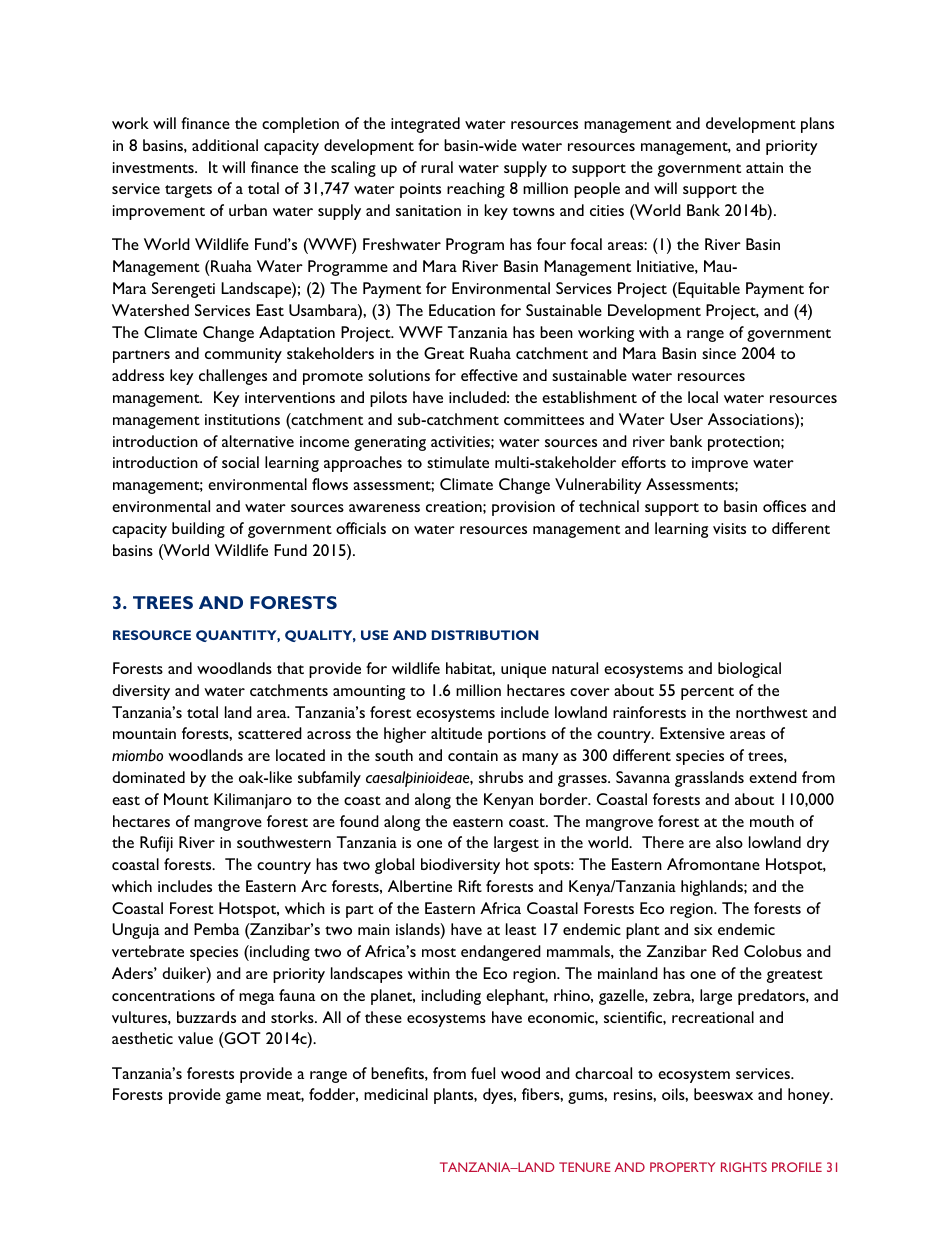 The width and height of the page is (952, 1233). What do you see at coordinates (225, 145) in the page?
I see `additional` at bounding box center [225, 145].
